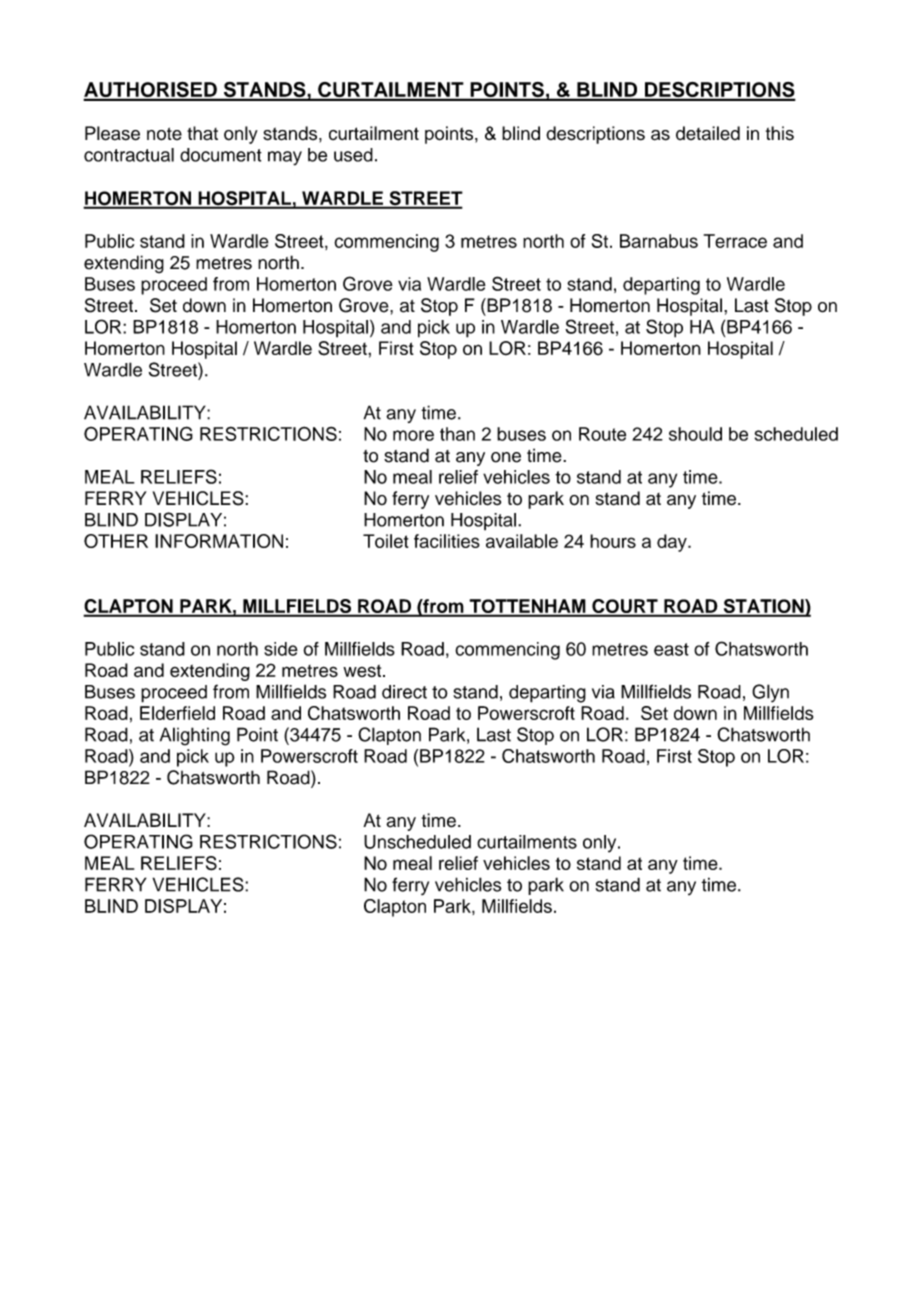 The width and height of the image is (924, 1308). What do you see at coordinates (457, 434) in the image?
I see `than` at bounding box center [457, 434].
